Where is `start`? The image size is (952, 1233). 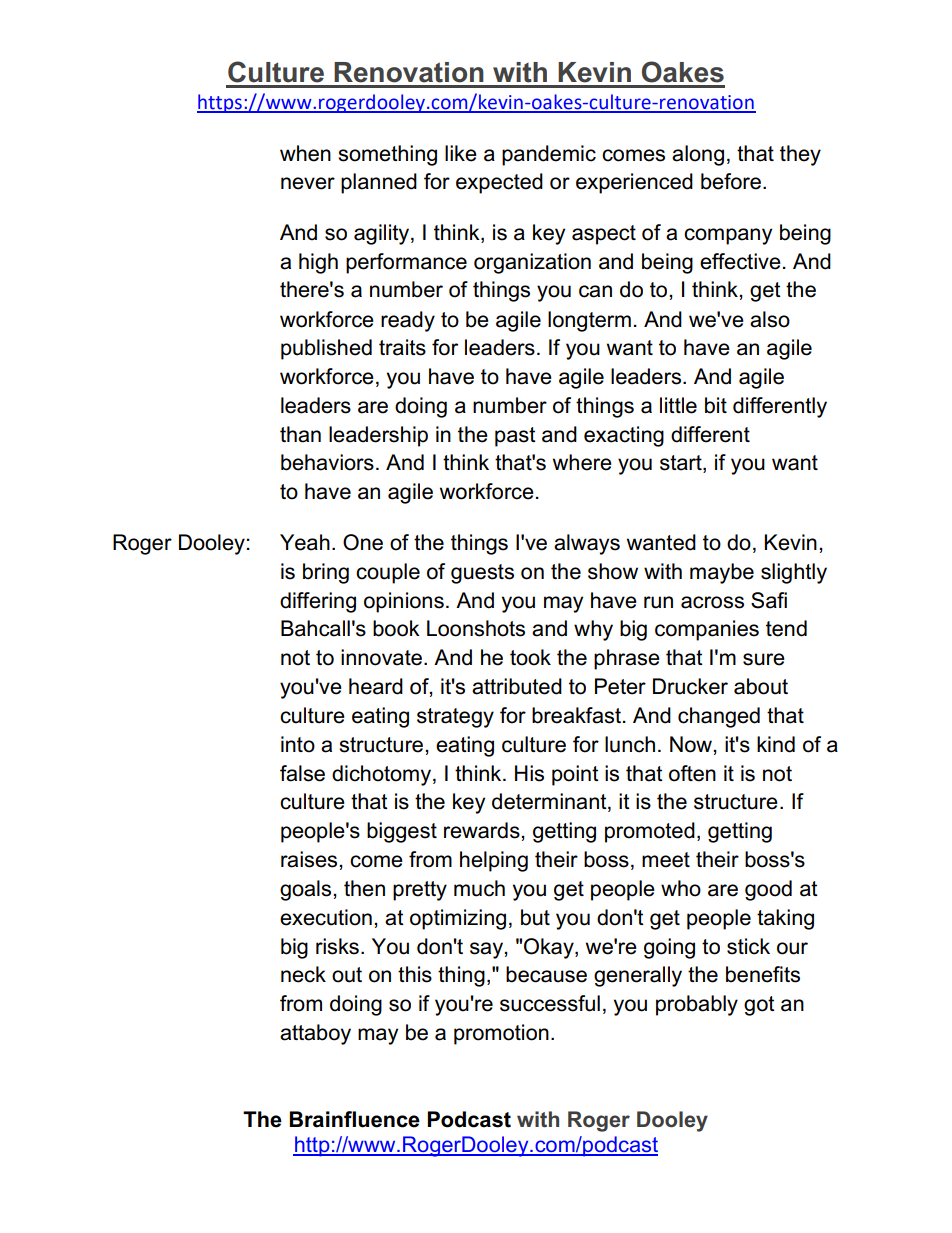
start is located at coordinates (682, 464).
